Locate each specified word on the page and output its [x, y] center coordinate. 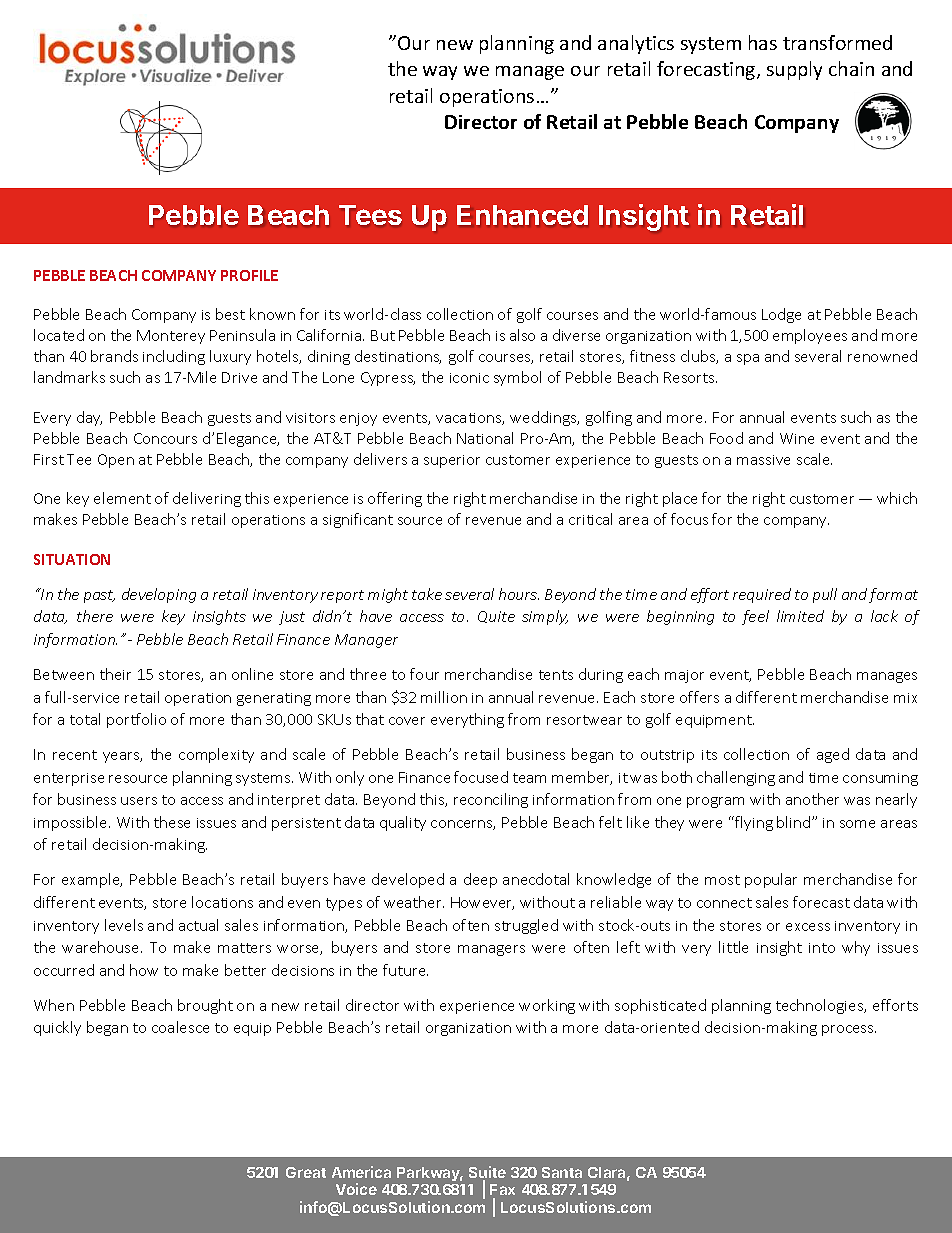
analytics [636, 44]
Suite [487, 1173]
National [485, 438]
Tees [370, 215]
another [812, 799]
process [849, 1030]
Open [116, 461]
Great [306, 1172]
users [139, 801]
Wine [797, 438]
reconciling [491, 800]
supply [794, 70]
